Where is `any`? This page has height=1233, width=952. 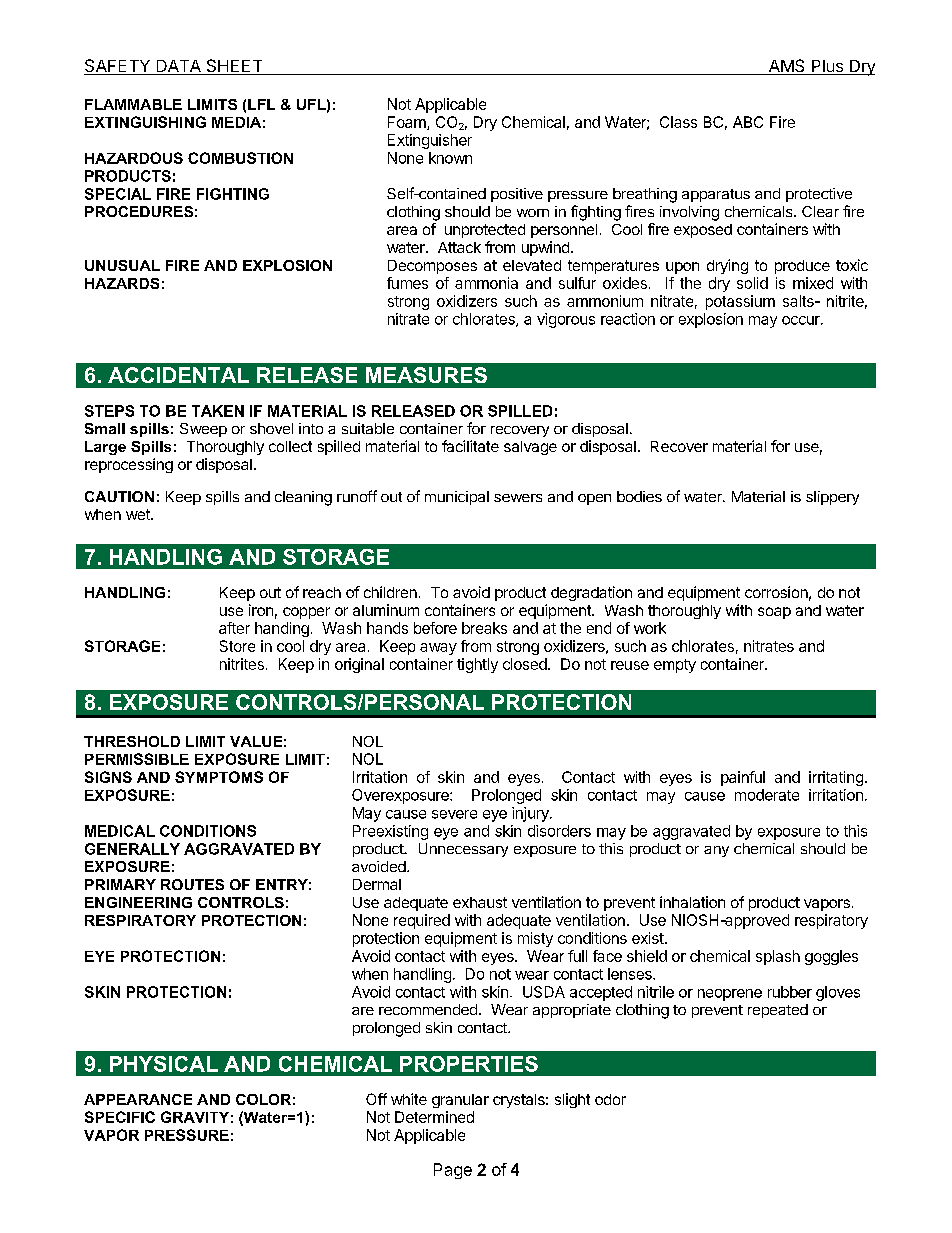 any is located at coordinates (716, 851).
